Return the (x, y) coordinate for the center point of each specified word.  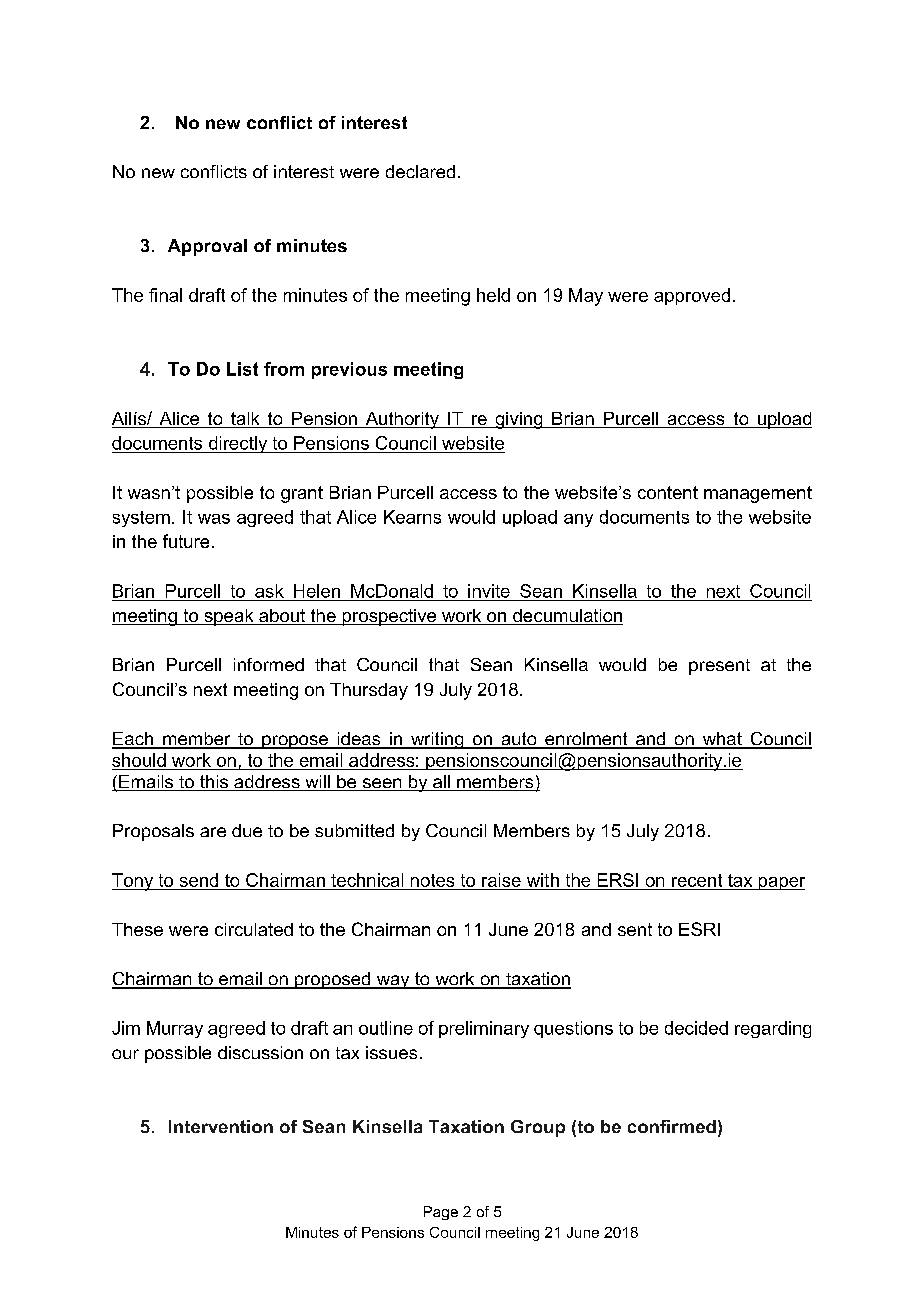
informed (269, 664)
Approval (207, 247)
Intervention (221, 1126)
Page (441, 1213)
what (722, 740)
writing (437, 740)
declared (420, 171)
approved (692, 296)
